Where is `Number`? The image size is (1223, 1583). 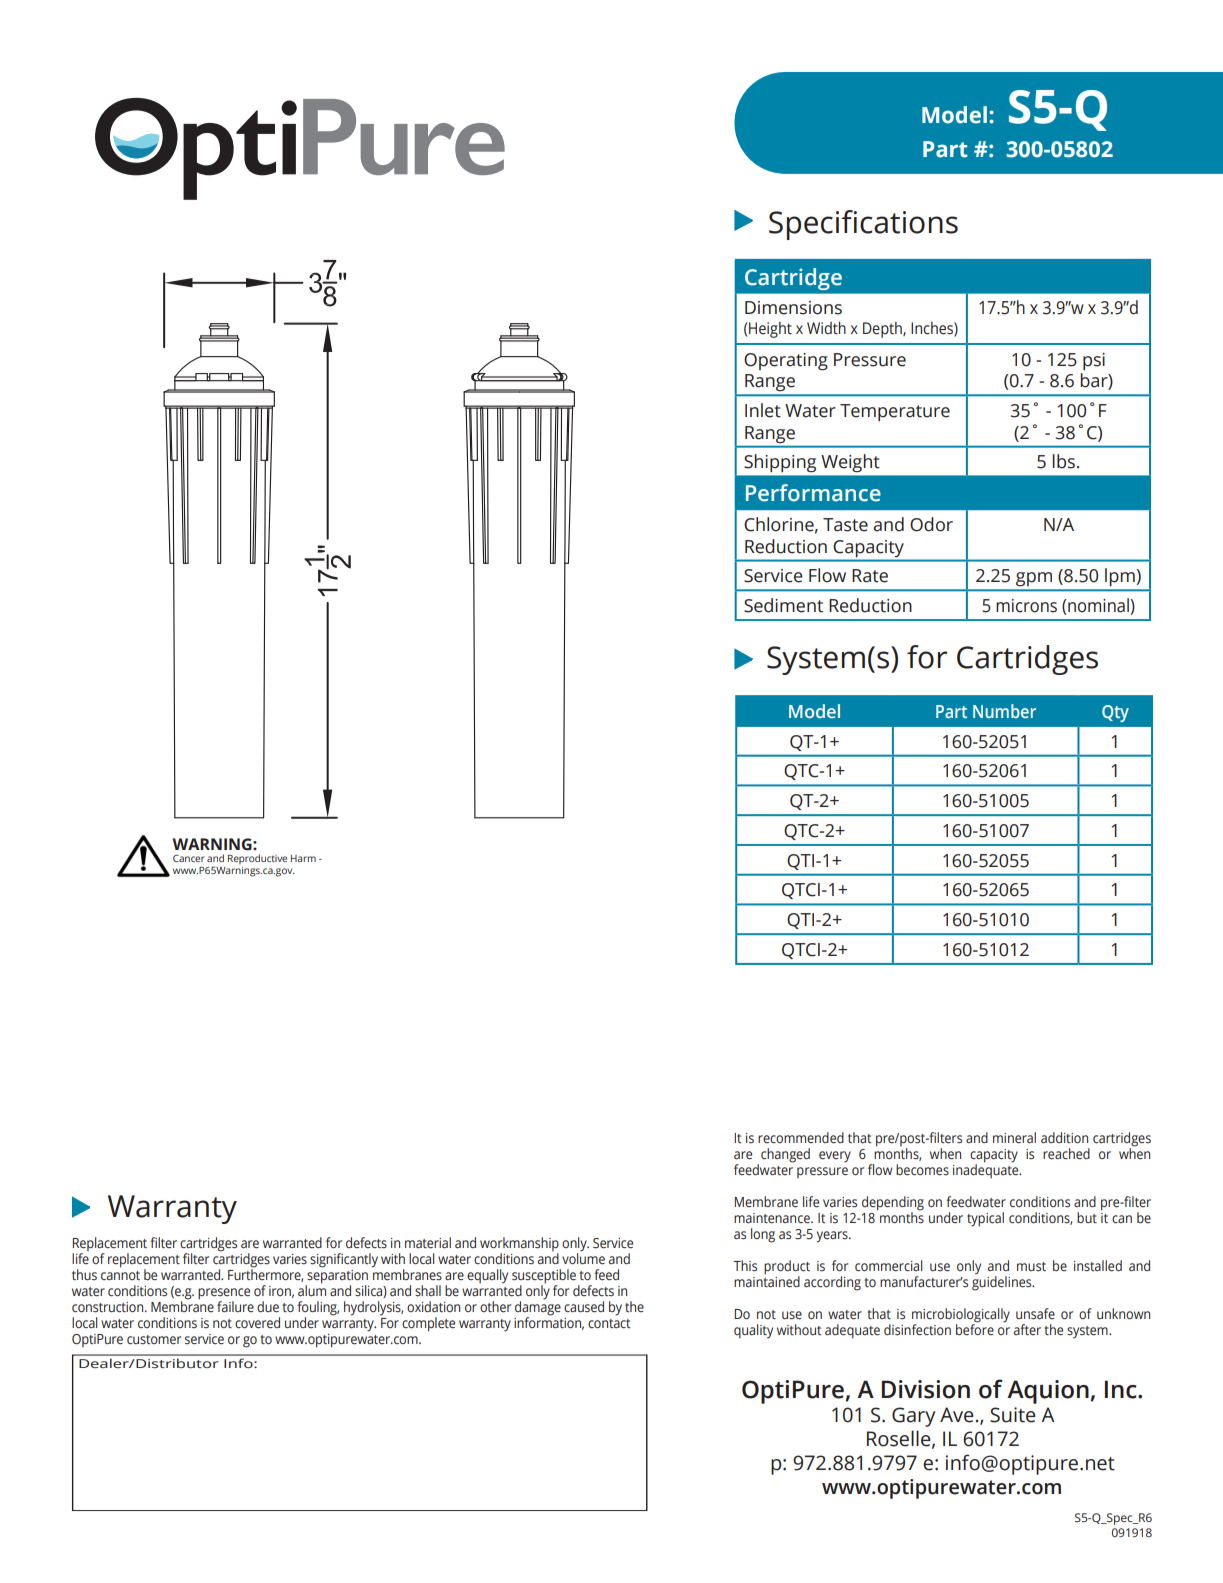 Number is located at coordinates (1004, 711).
